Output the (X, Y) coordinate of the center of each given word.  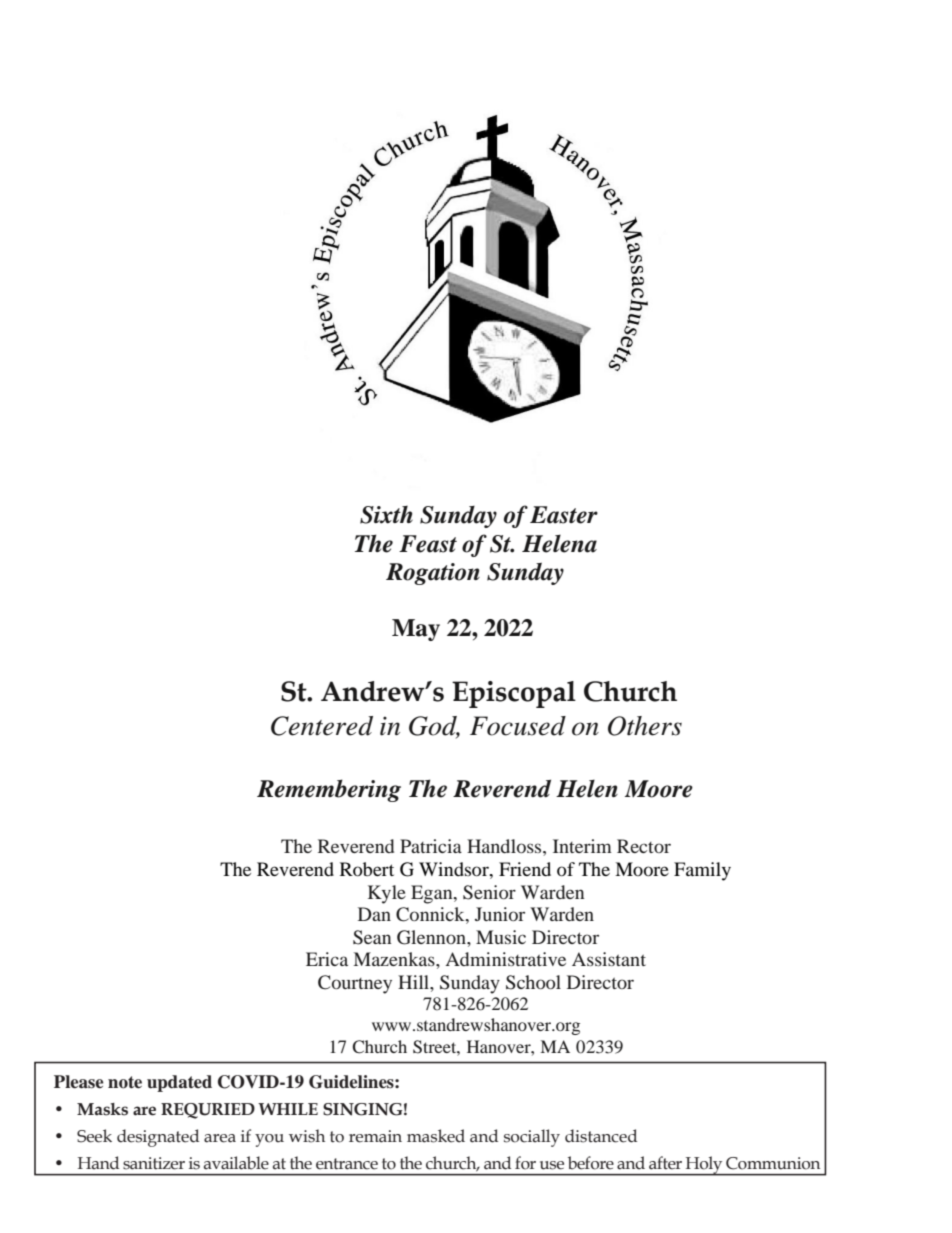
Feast (428, 544)
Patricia (431, 846)
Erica (327, 959)
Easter (564, 515)
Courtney (355, 984)
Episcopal (514, 694)
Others (645, 726)
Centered (322, 726)
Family (702, 871)
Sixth (386, 515)
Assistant (609, 959)
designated (158, 1138)
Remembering (329, 790)
